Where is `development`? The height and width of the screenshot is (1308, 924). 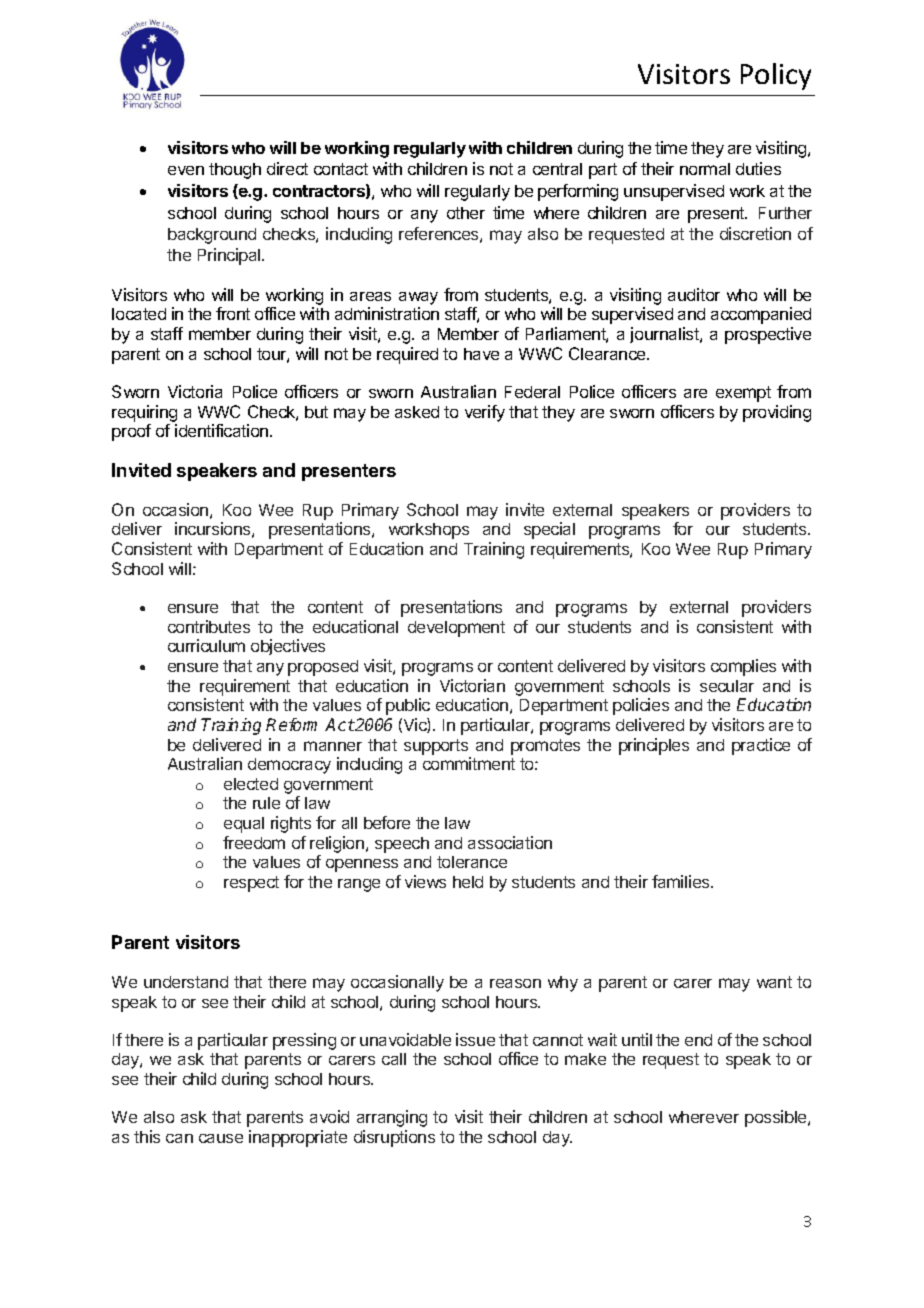
development is located at coordinates (456, 629).
